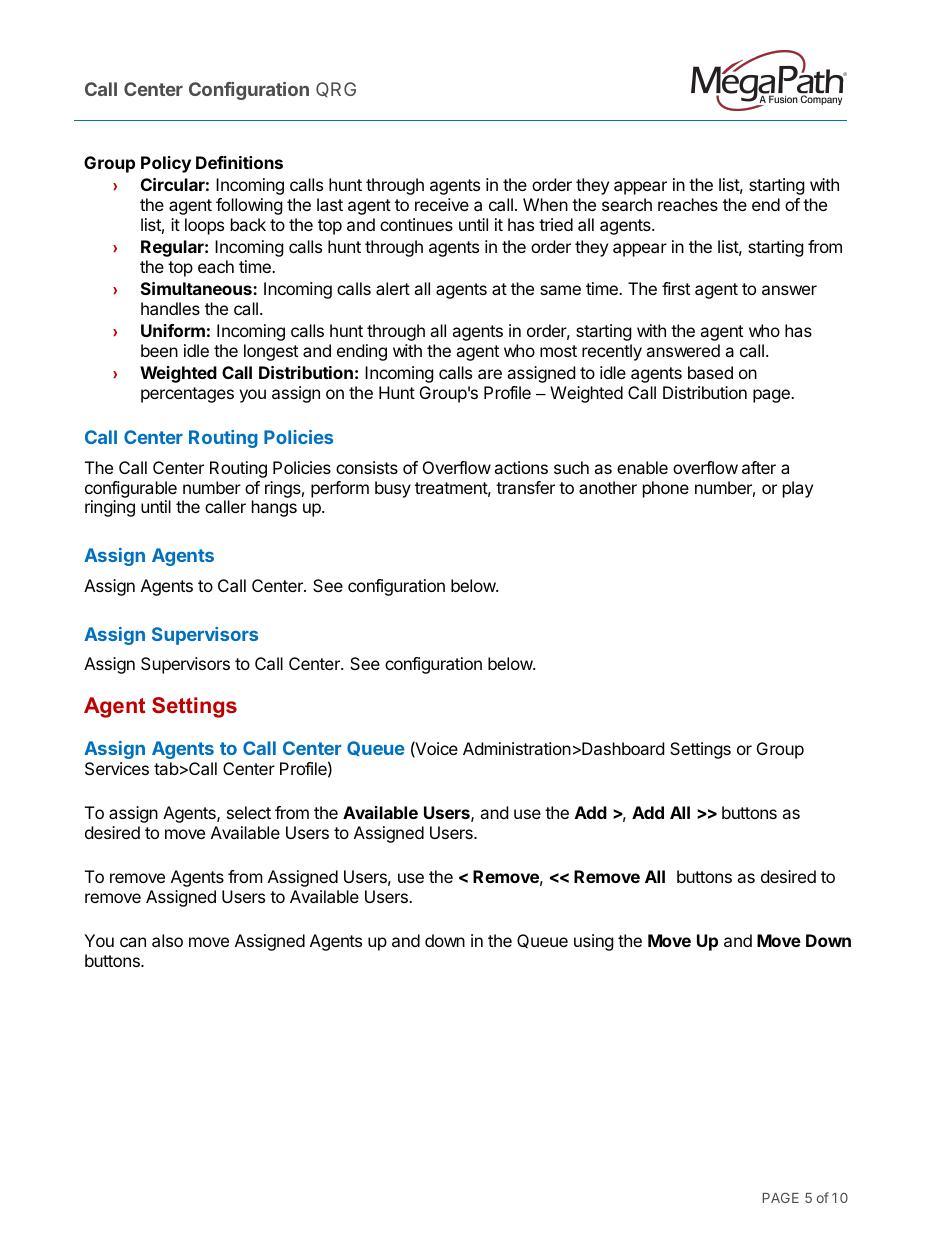 This image has width=952, height=1233. I want to click on also, so click(167, 940).
